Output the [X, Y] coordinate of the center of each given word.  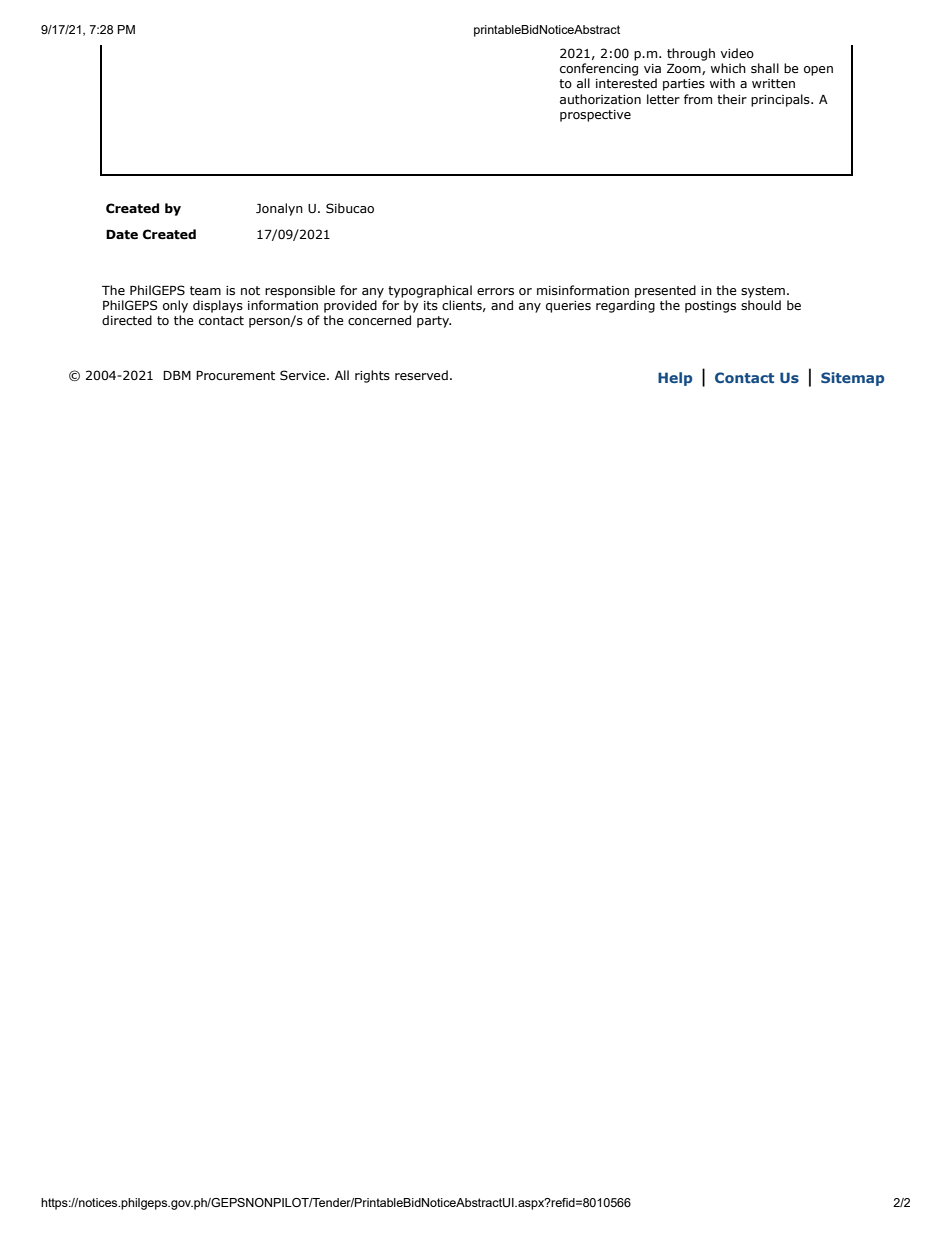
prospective [595, 116]
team [205, 290]
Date [122, 234]
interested [626, 83]
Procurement [235, 375]
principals [781, 100]
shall [765, 68]
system [763, 292]
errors [495, 291]
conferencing [599, 69]
